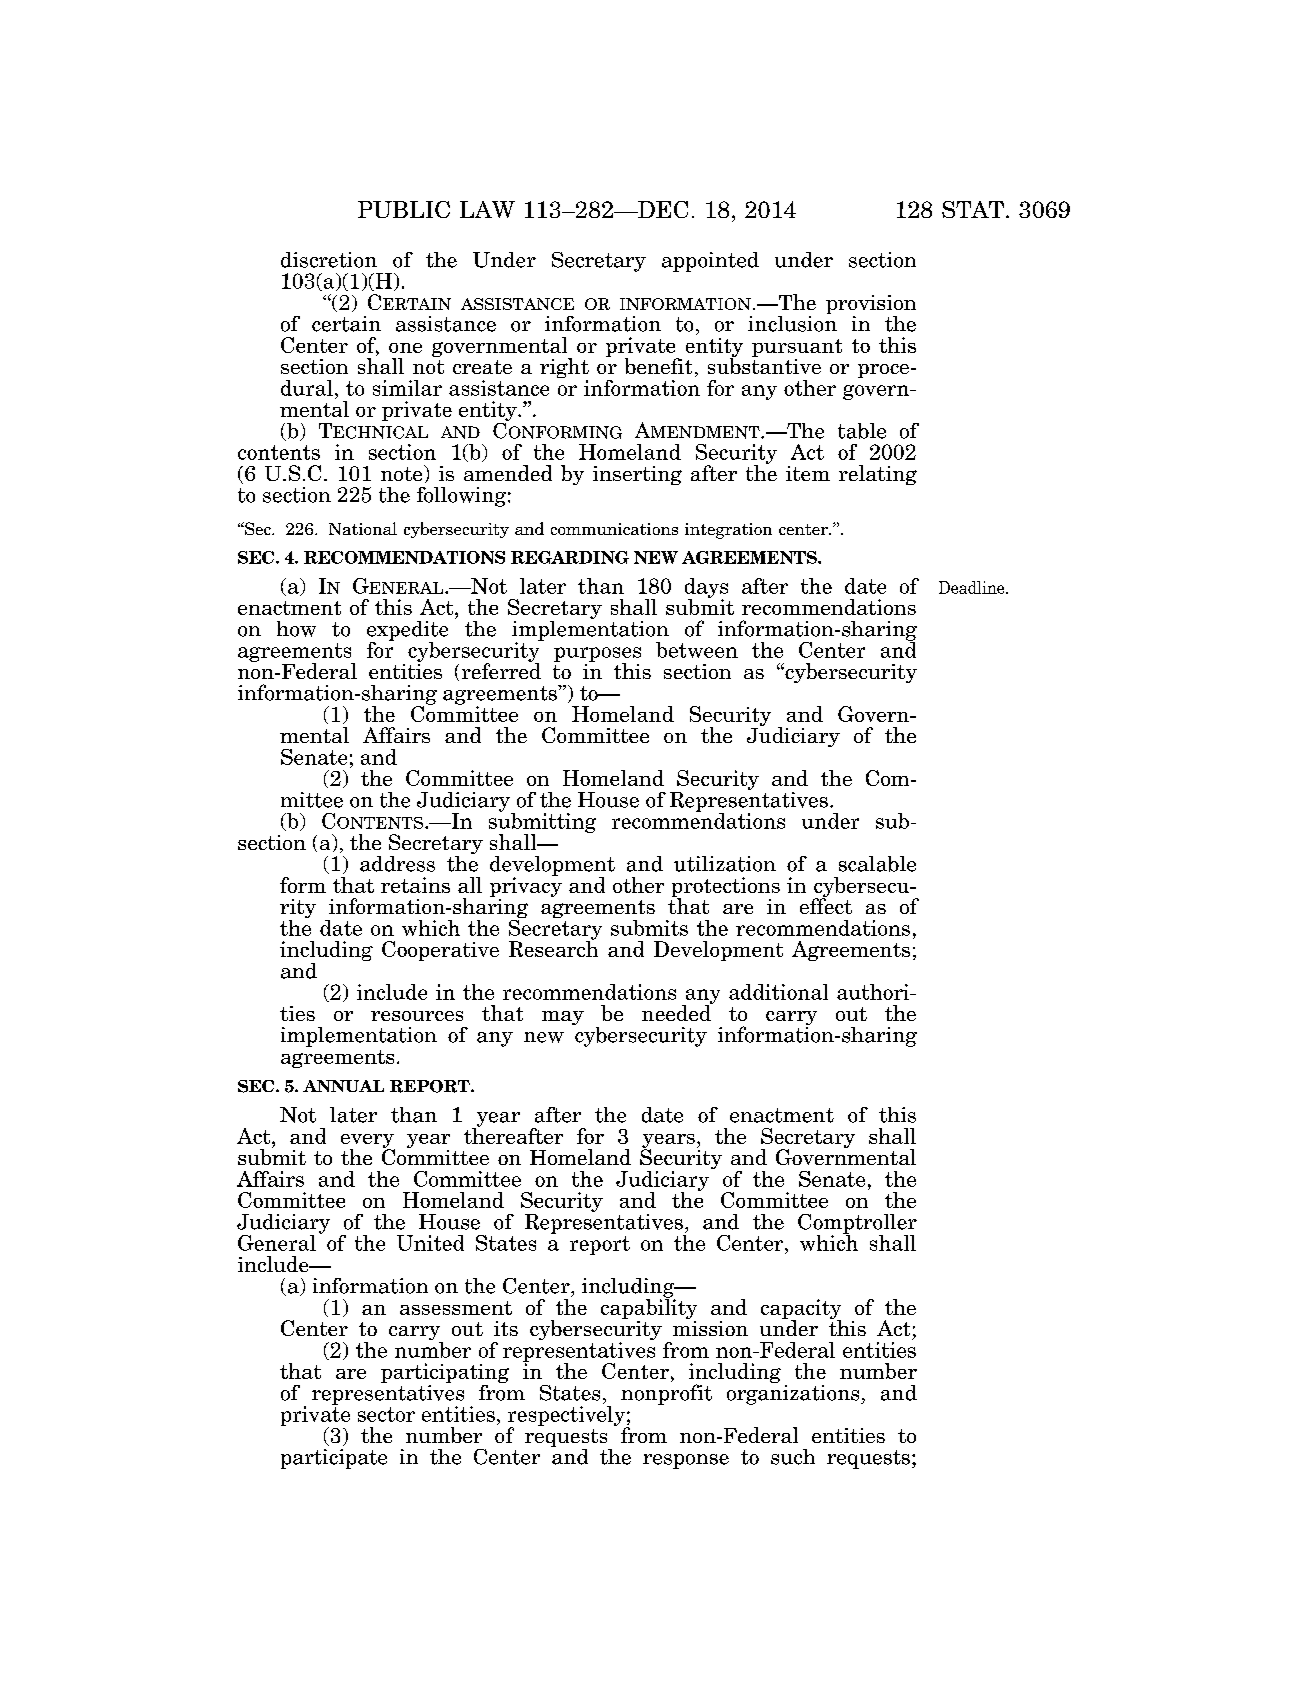  What do you see at coordinates (386, 1414) in the screenshot?
I see `sector` at bounding box center [386, 1414].
